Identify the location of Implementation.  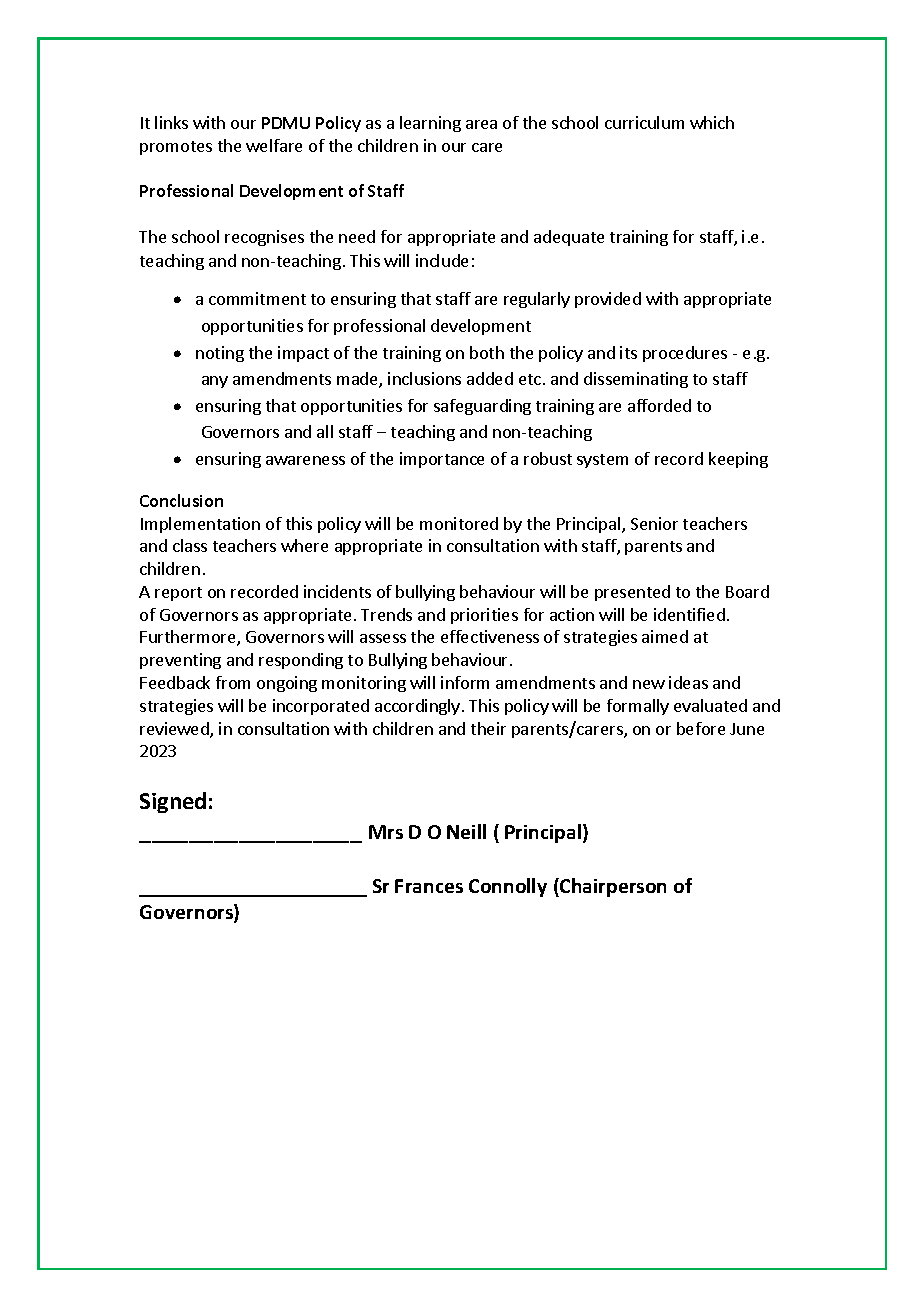
(200, 525).
